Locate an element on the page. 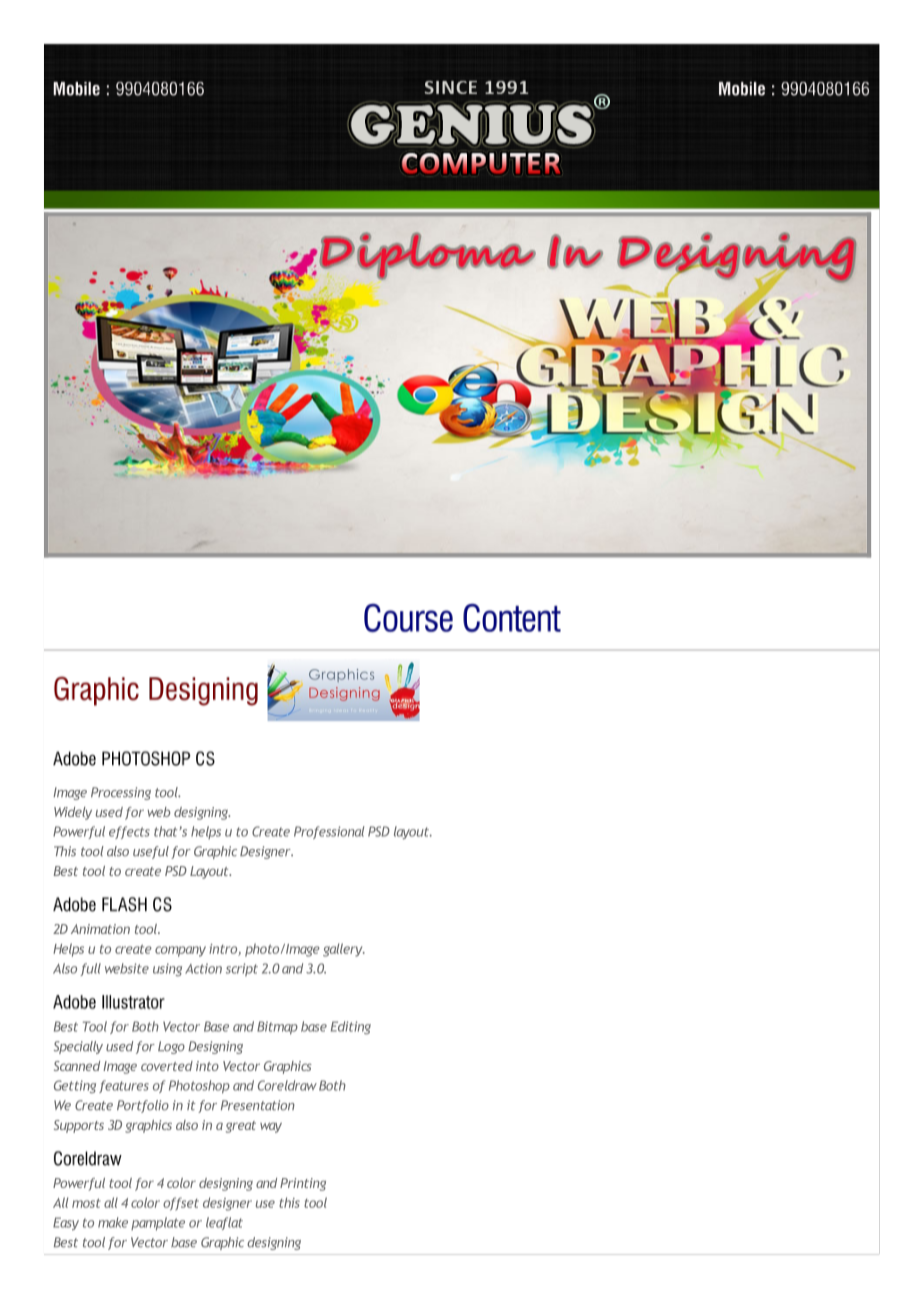  Professional is located at coordinates (329, 832).
